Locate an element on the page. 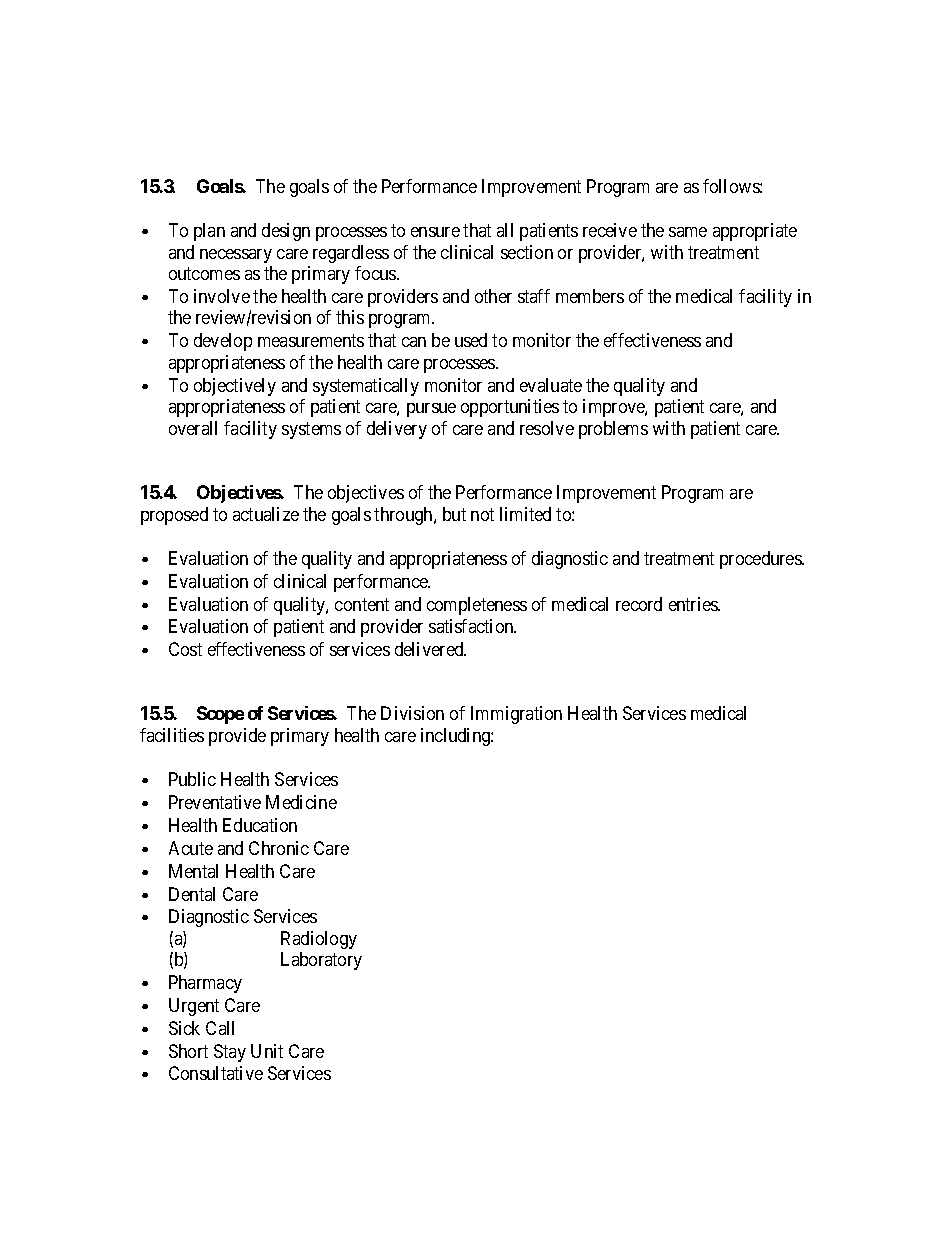  problems is located at coordinates (613, 430).
